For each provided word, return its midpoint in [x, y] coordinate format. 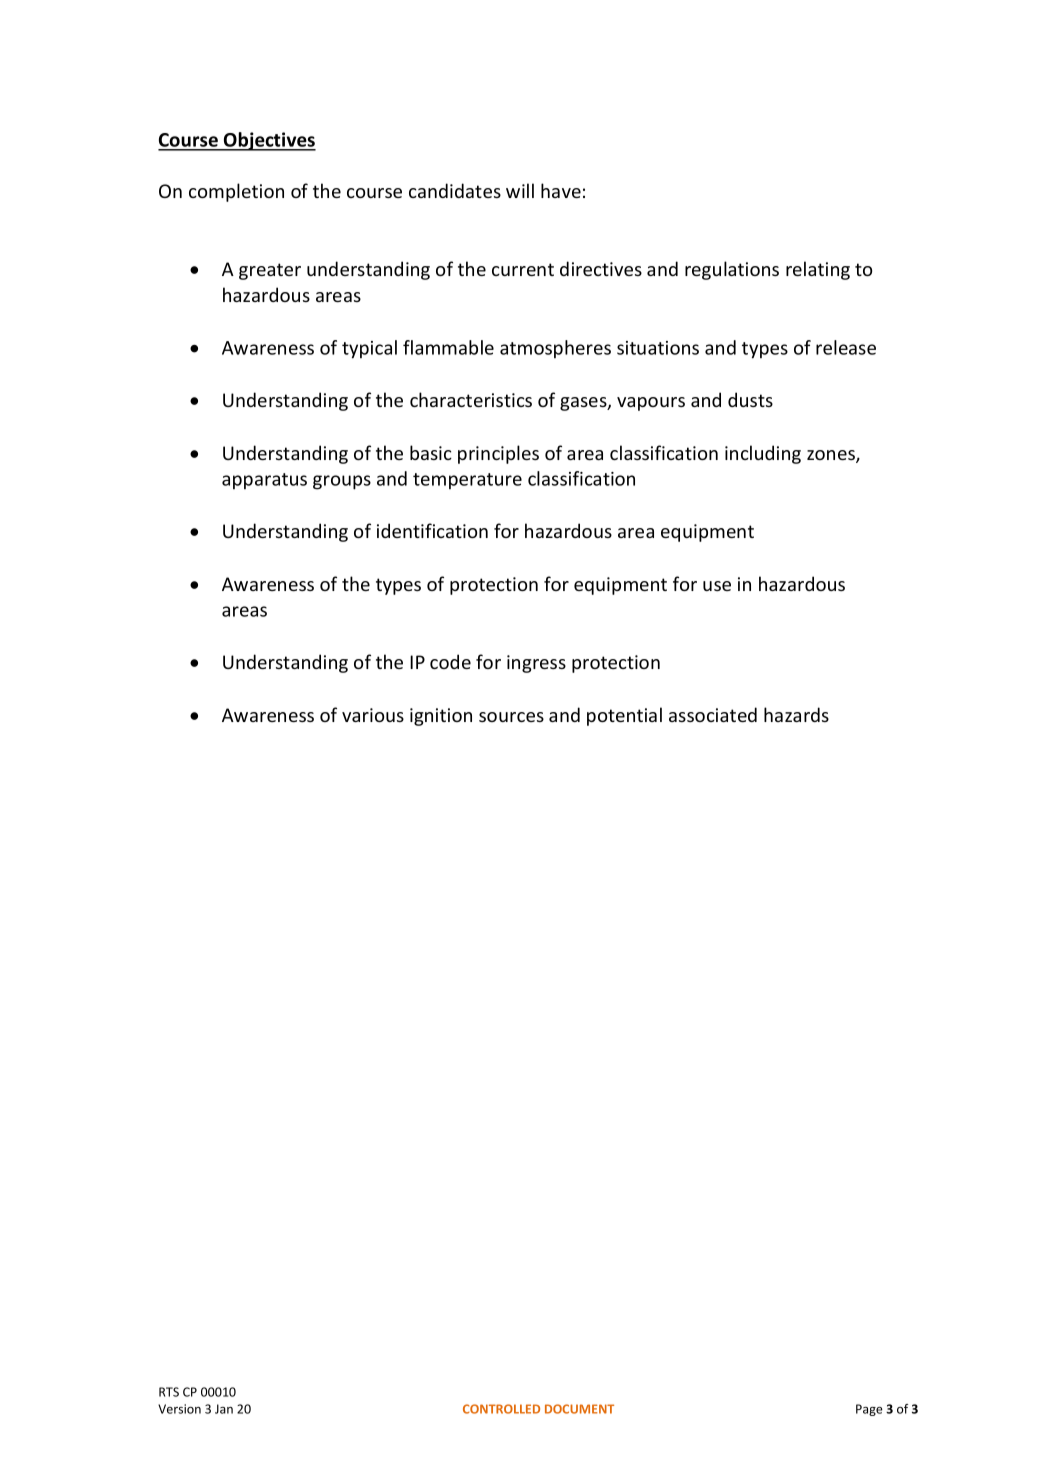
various [373, 715]
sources [511, 717]
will [520, 190]
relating [818, 270]
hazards [796, 714]
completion [236, 192]
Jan [224, 1409]
